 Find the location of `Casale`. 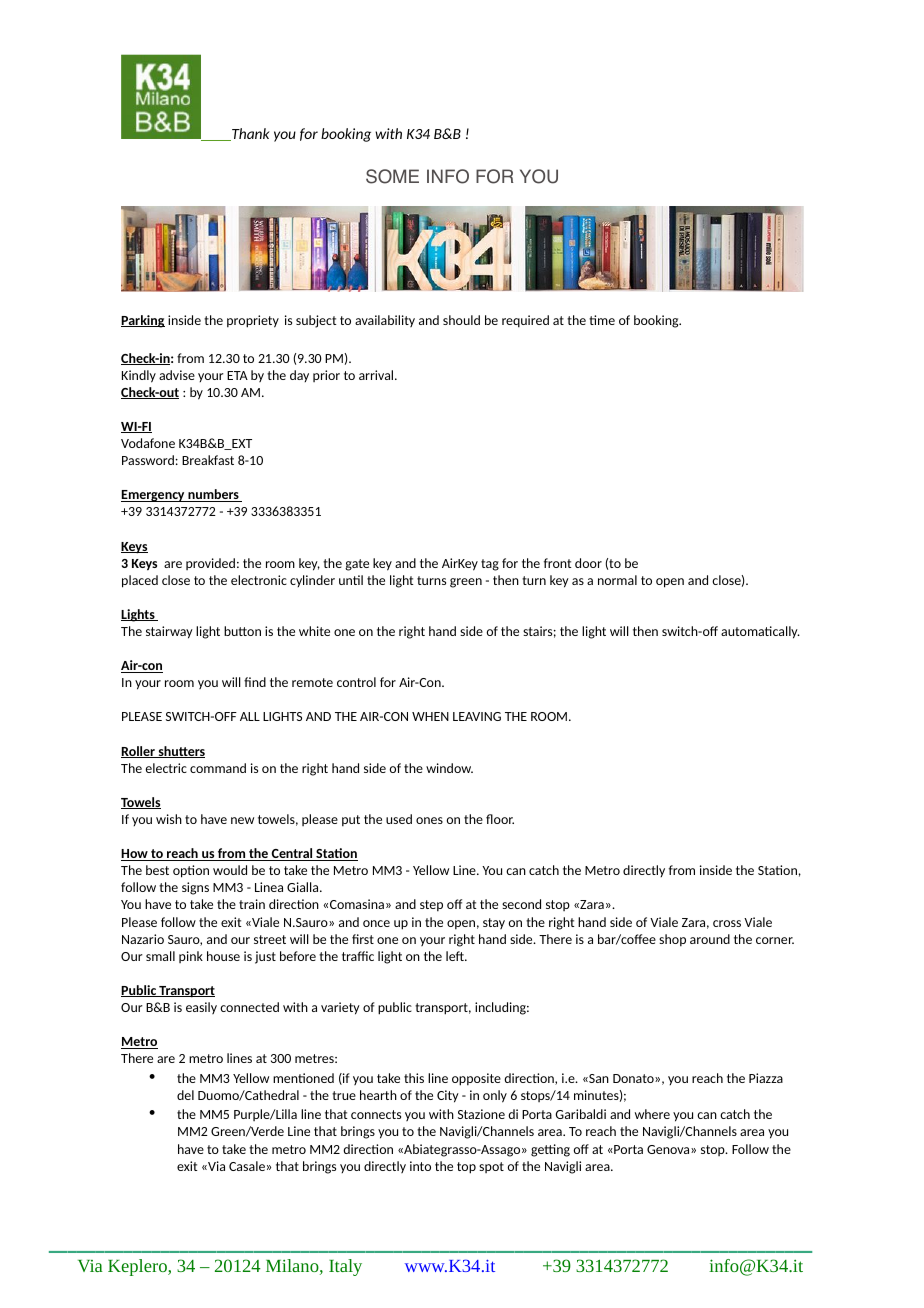

Casale is located at coordinates (247, 1166).
